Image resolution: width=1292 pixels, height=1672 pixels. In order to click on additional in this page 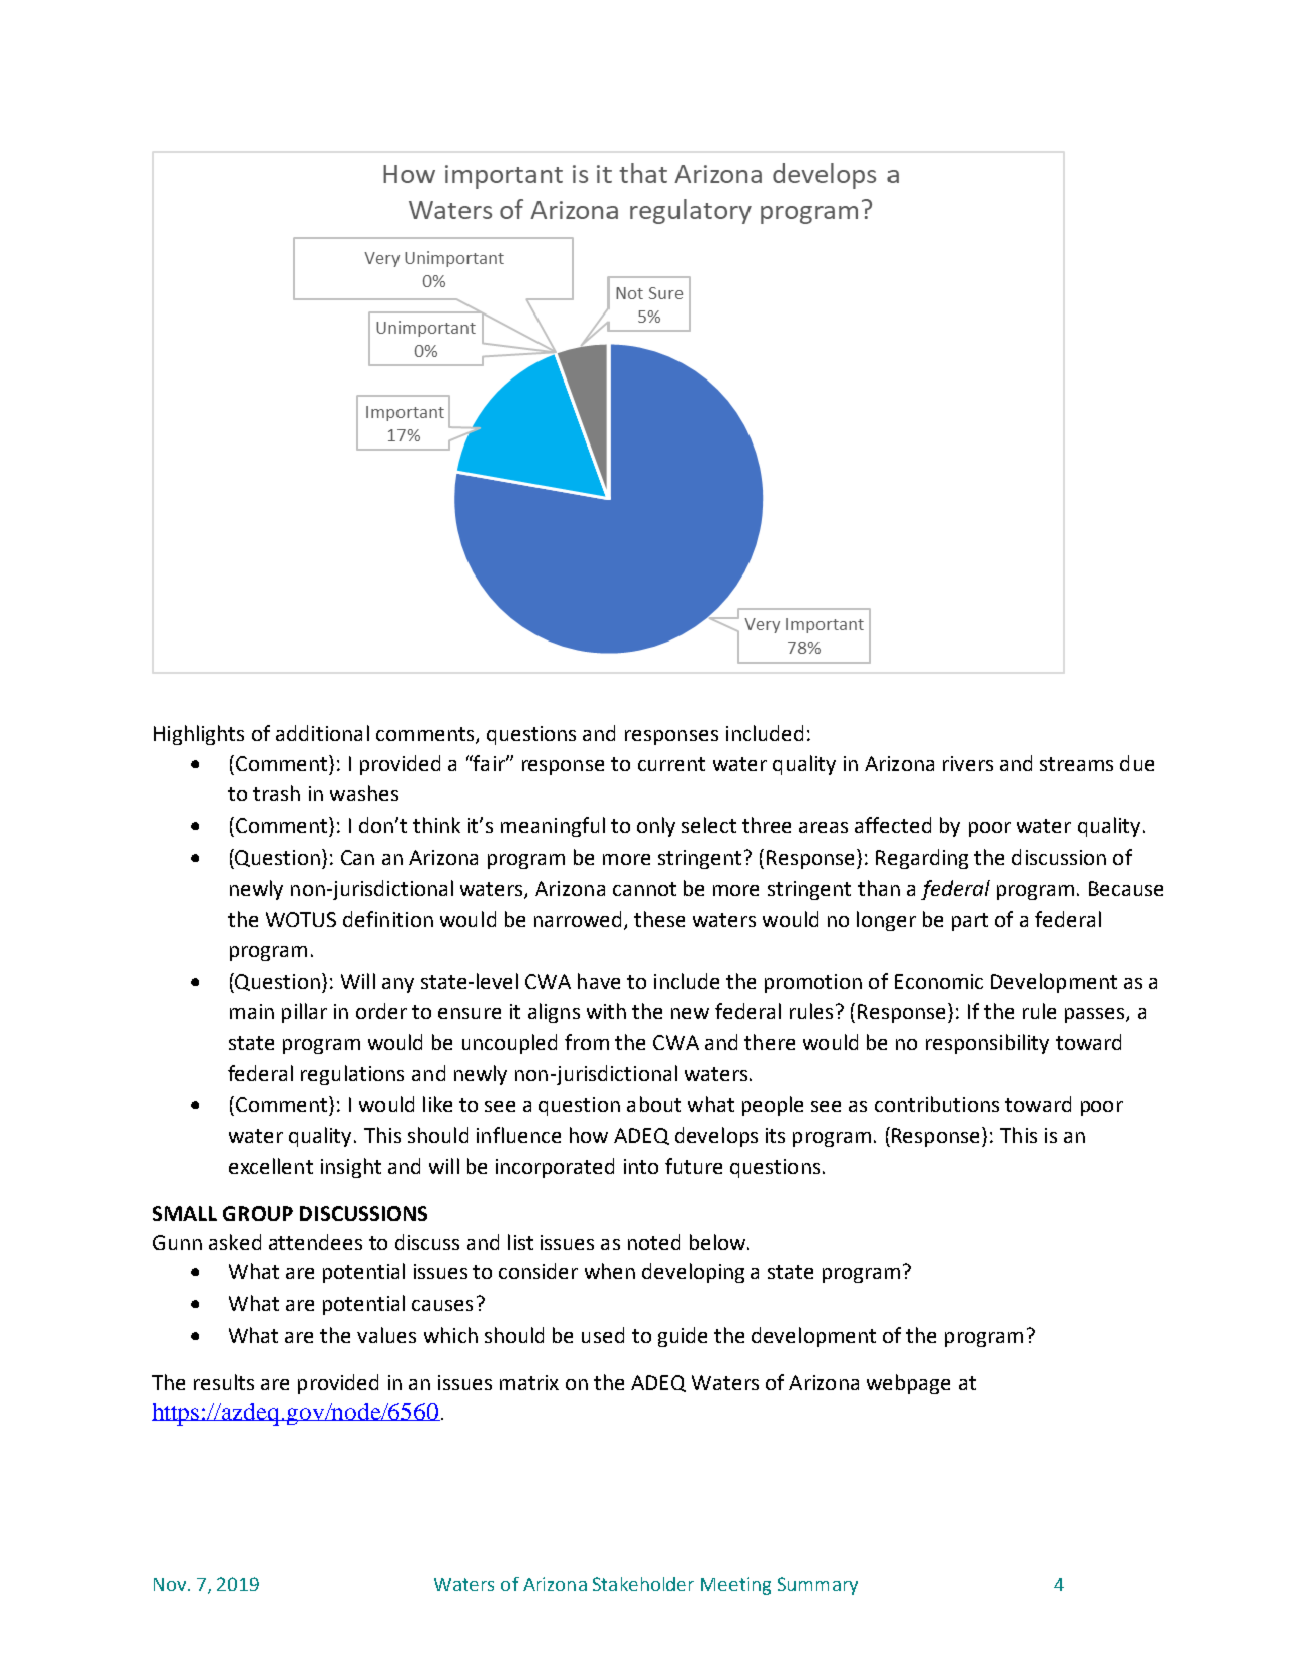, I will do `click(322, 733)`.
